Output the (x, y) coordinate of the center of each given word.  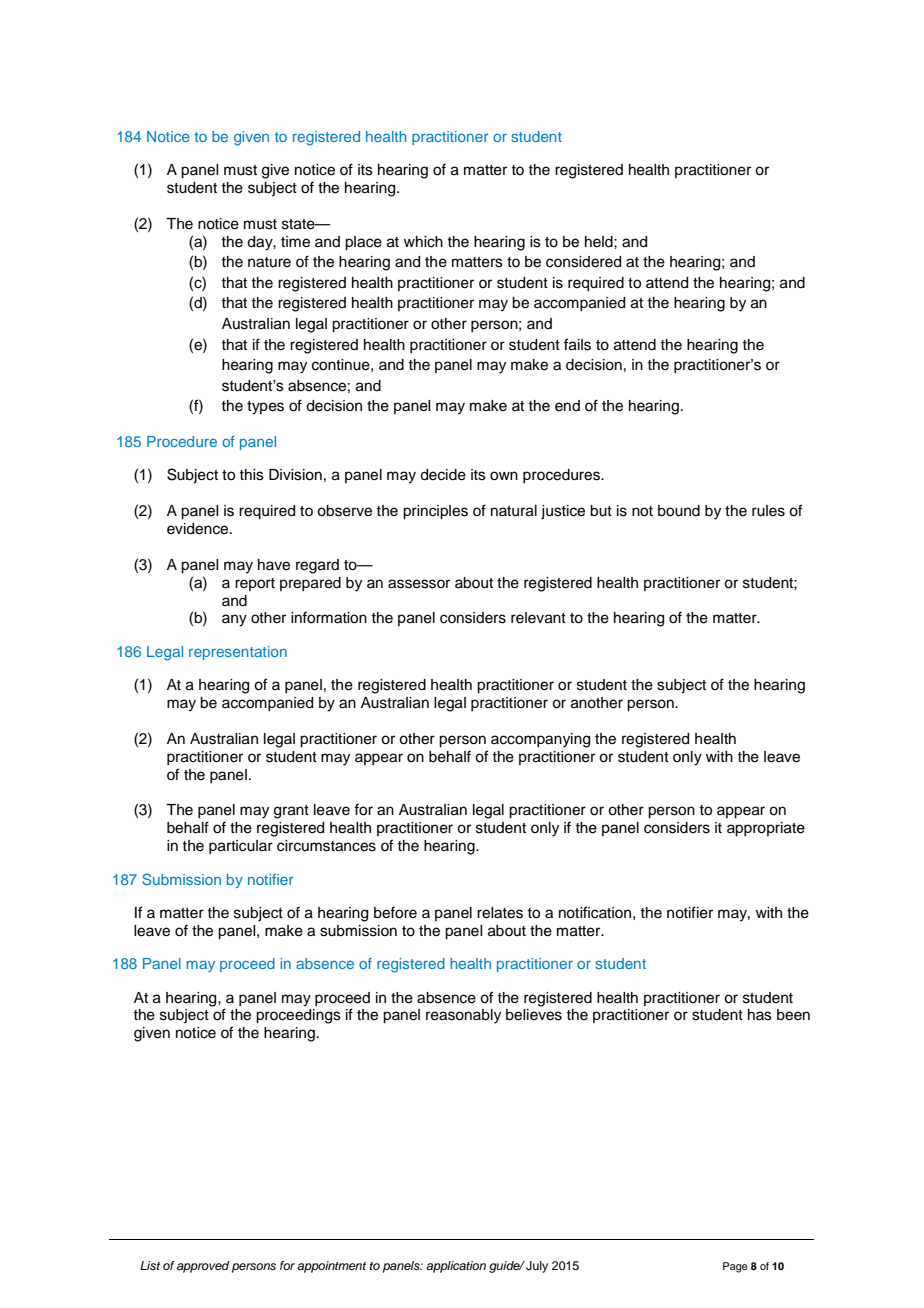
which (423, 242)
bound (679, 511)
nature (269, 262)
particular (241, 847)
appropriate (766, 829)
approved (203, 1267)
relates (500, 913)
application (456, 1267)
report (255, 584)
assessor (419, 584)
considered (583, 262)
